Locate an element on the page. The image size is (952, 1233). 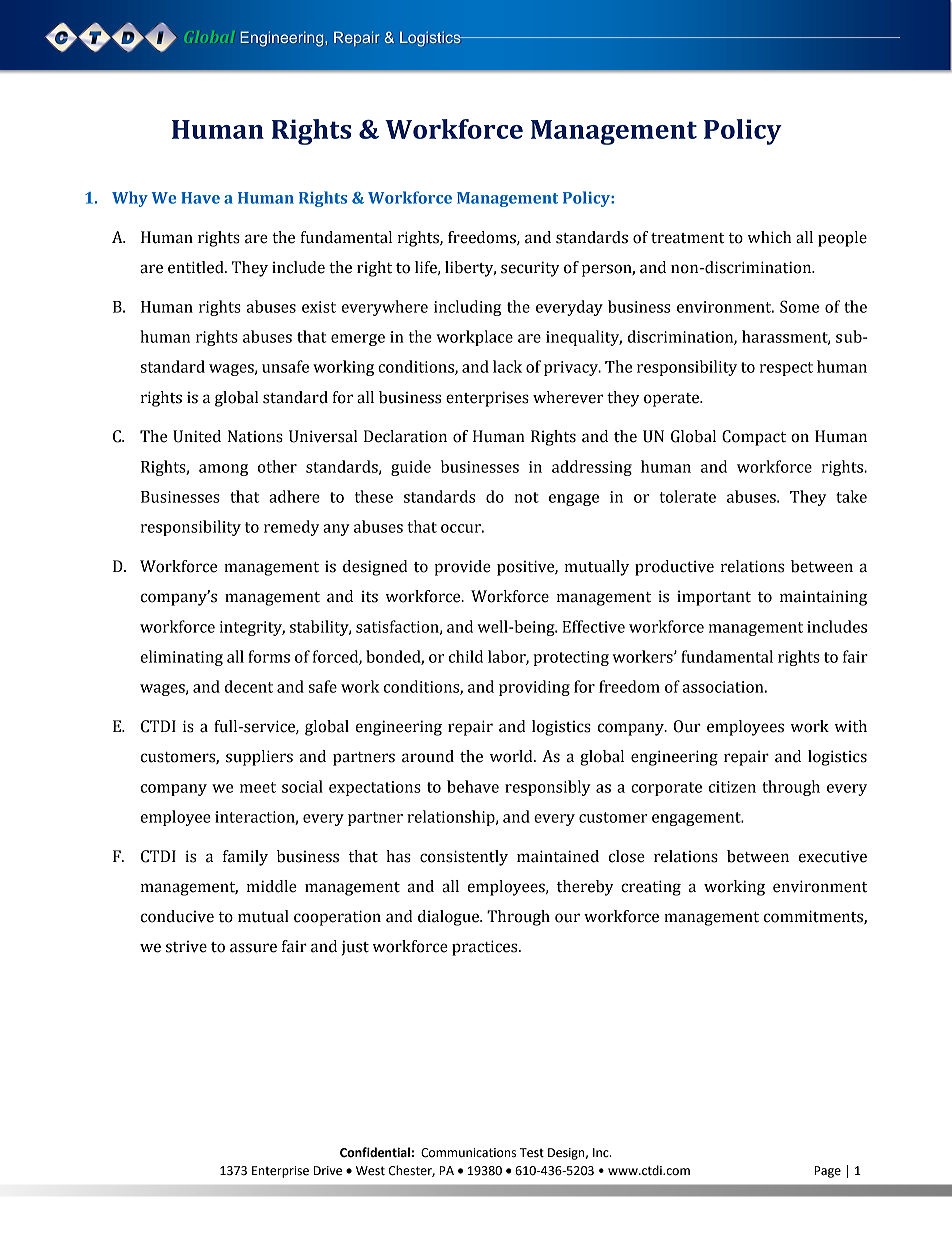
family is located at coordinates (245, 858).
